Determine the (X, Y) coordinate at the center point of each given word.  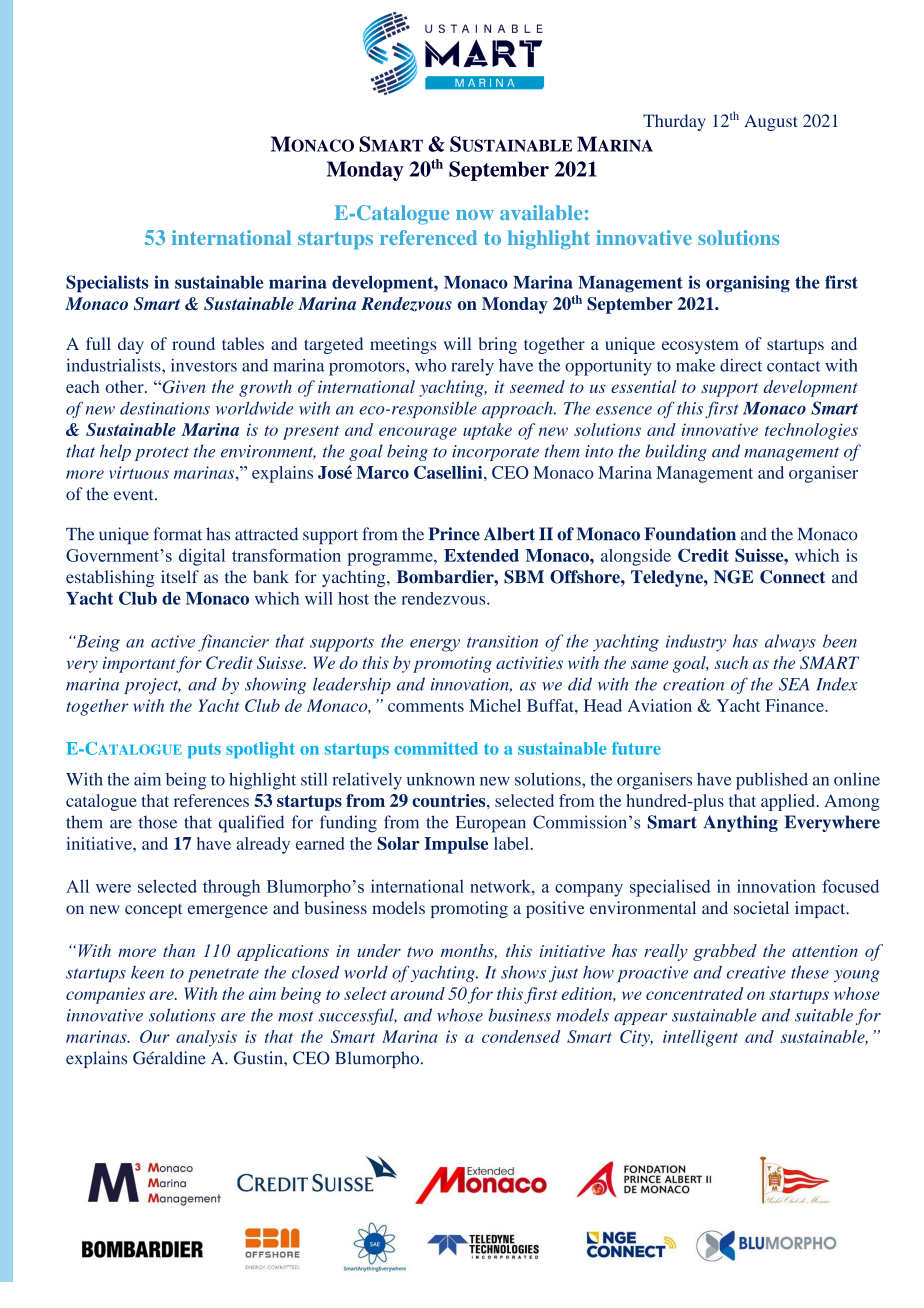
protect (162, 454)
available (541, 212)
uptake (487, 431)
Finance (795, 705)
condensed (521, 1036)
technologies (811, 431)
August (771, 122)
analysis (206, 1038)
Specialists (107, 284)
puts (204, 751)
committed (436, 748)
